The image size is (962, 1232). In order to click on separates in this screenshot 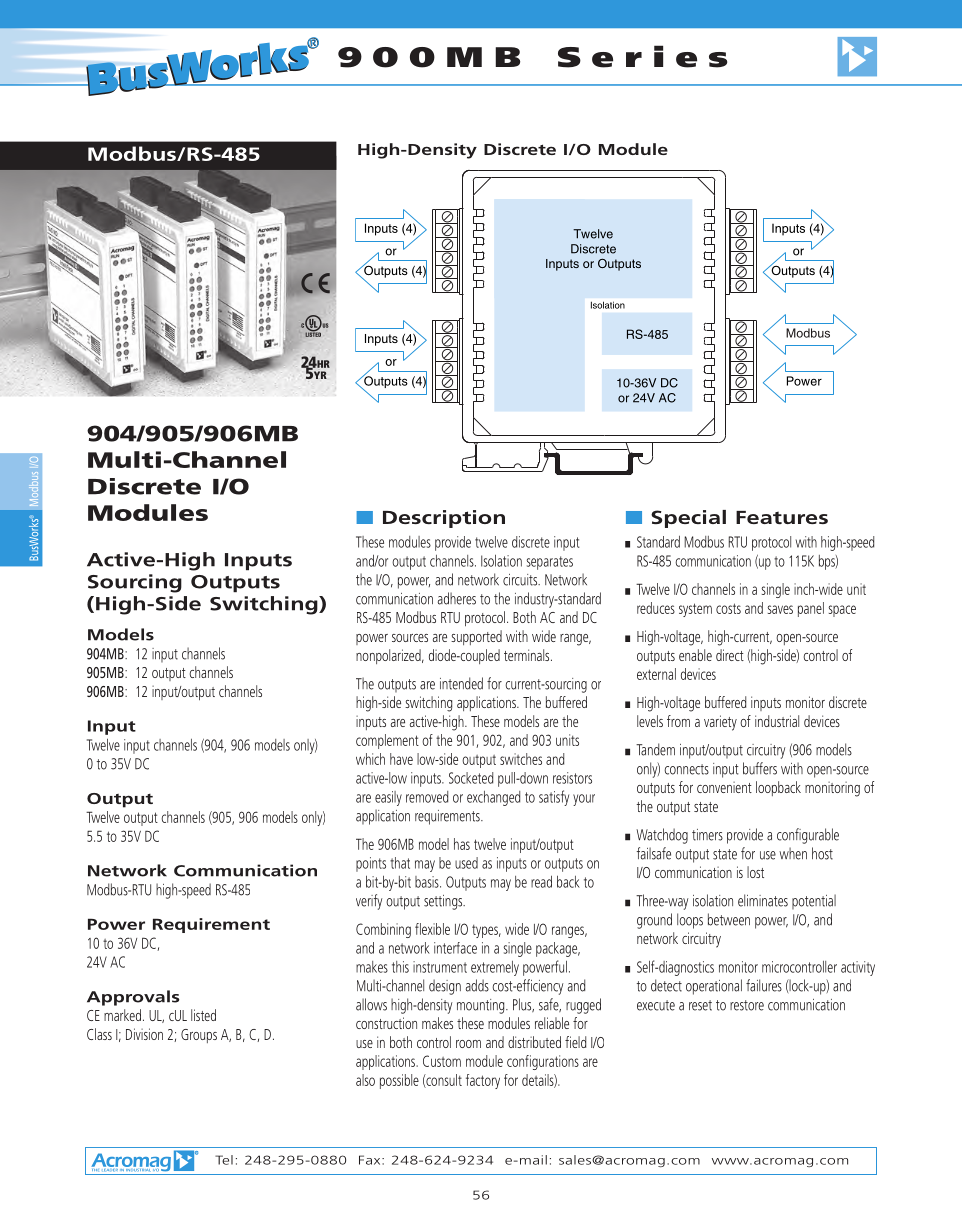, I will do `click(550, 563)`.
